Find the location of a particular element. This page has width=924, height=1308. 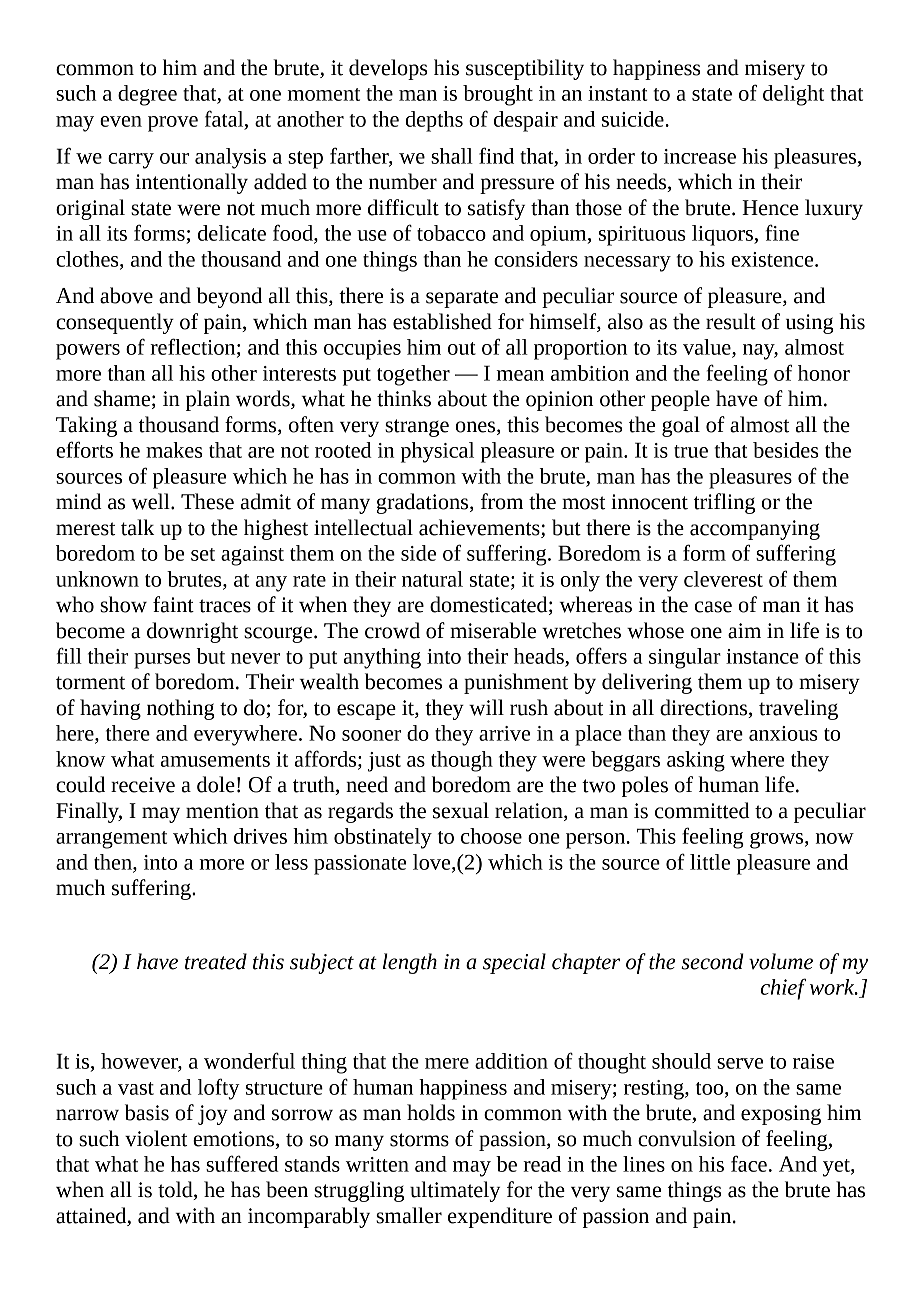

ultimately is located at coordinates (455, 1191).
